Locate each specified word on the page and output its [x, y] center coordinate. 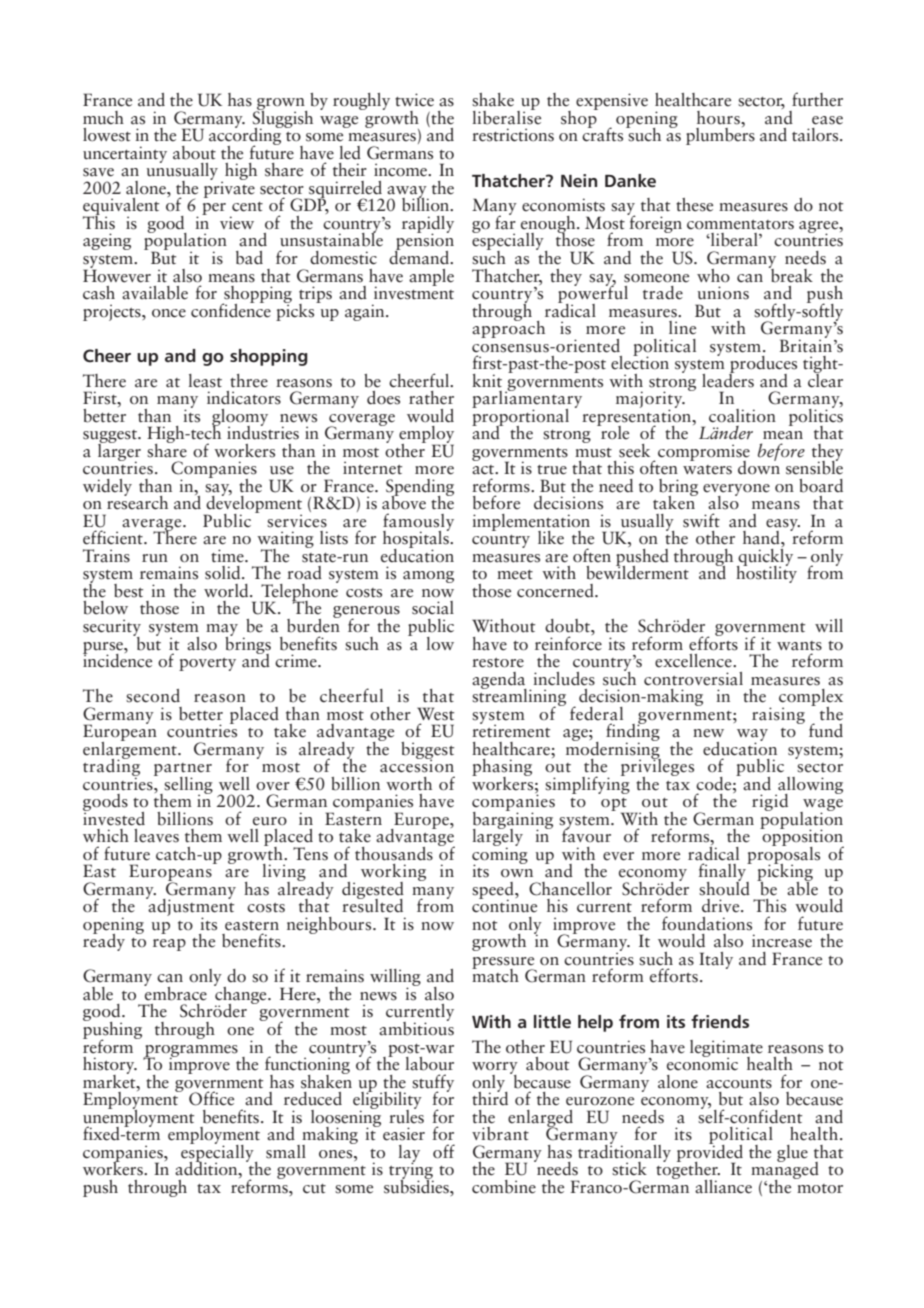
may [222, 631]
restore [498, 663]
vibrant [500, 1134]
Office [211, 1098]
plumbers [720, 135]
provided [710, 1153]
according [246, 136]
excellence [694, 661]
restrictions [513, 135]
